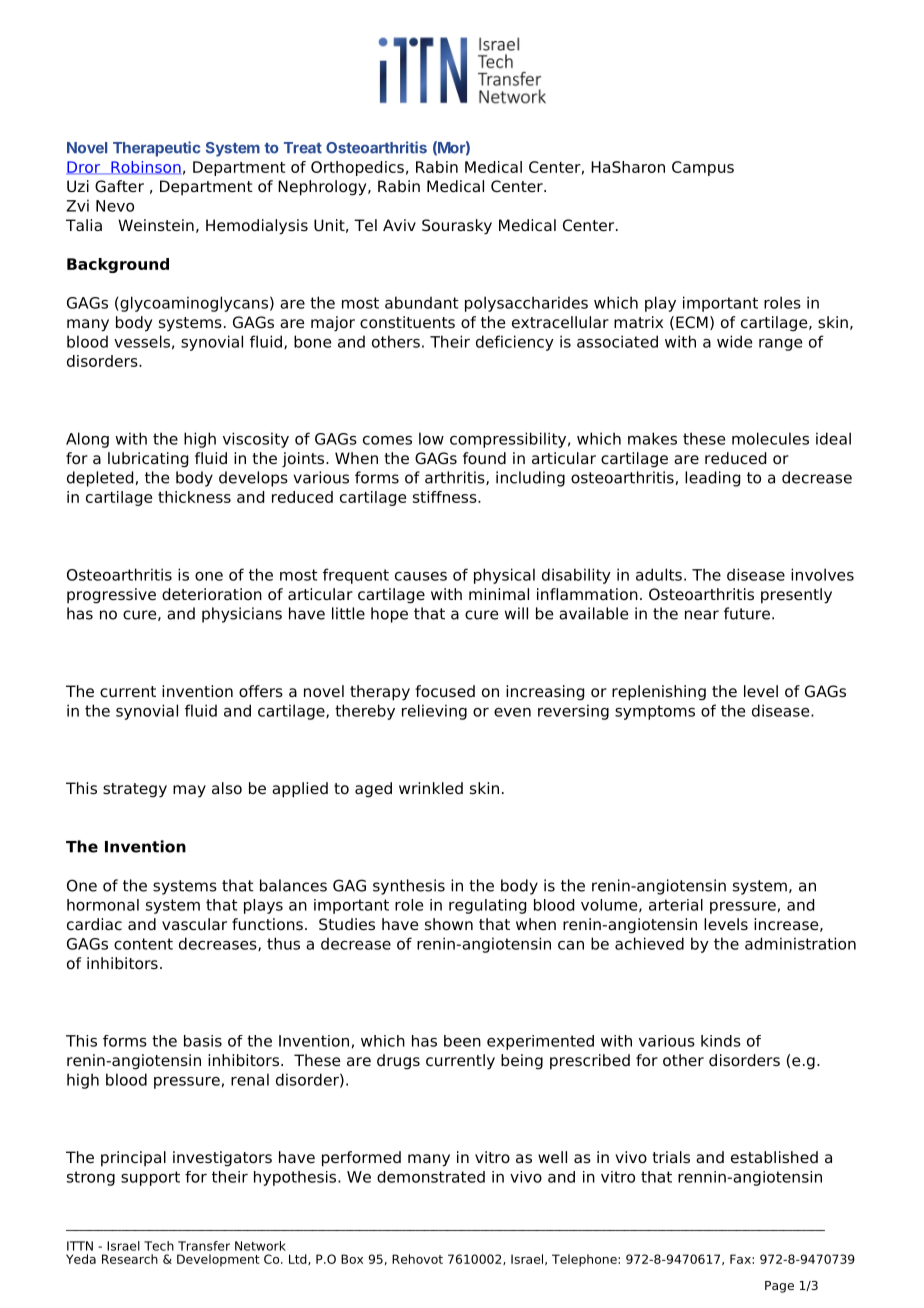  Describe the element at coordinates (462, 1041) in the screenshot. I see `been` at that location.
